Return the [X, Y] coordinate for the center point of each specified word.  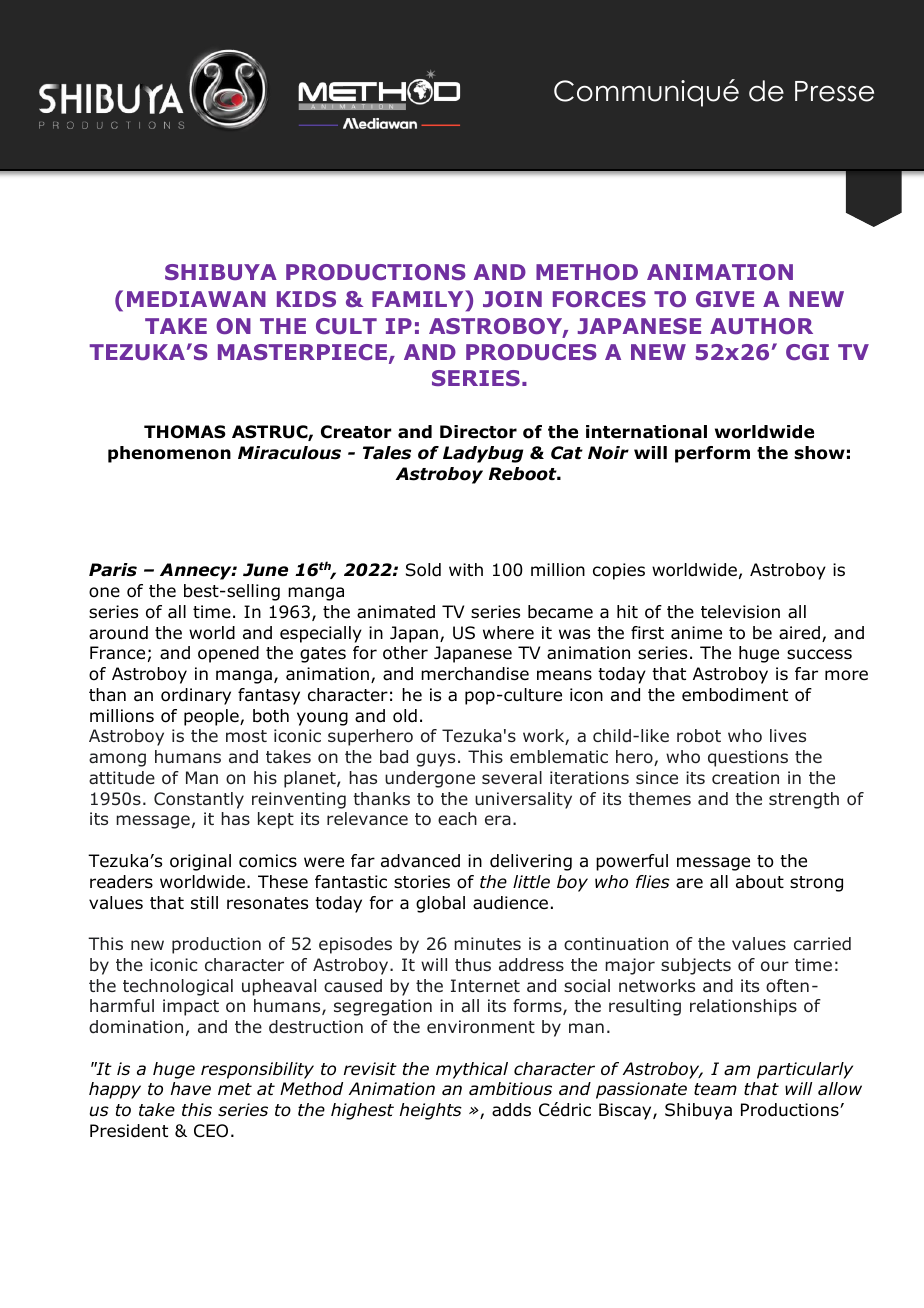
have [191, 1089]
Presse [834, 91]
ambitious [510, 1089]
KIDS [306, 299]
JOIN [512, 299]
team [715, 1089]
